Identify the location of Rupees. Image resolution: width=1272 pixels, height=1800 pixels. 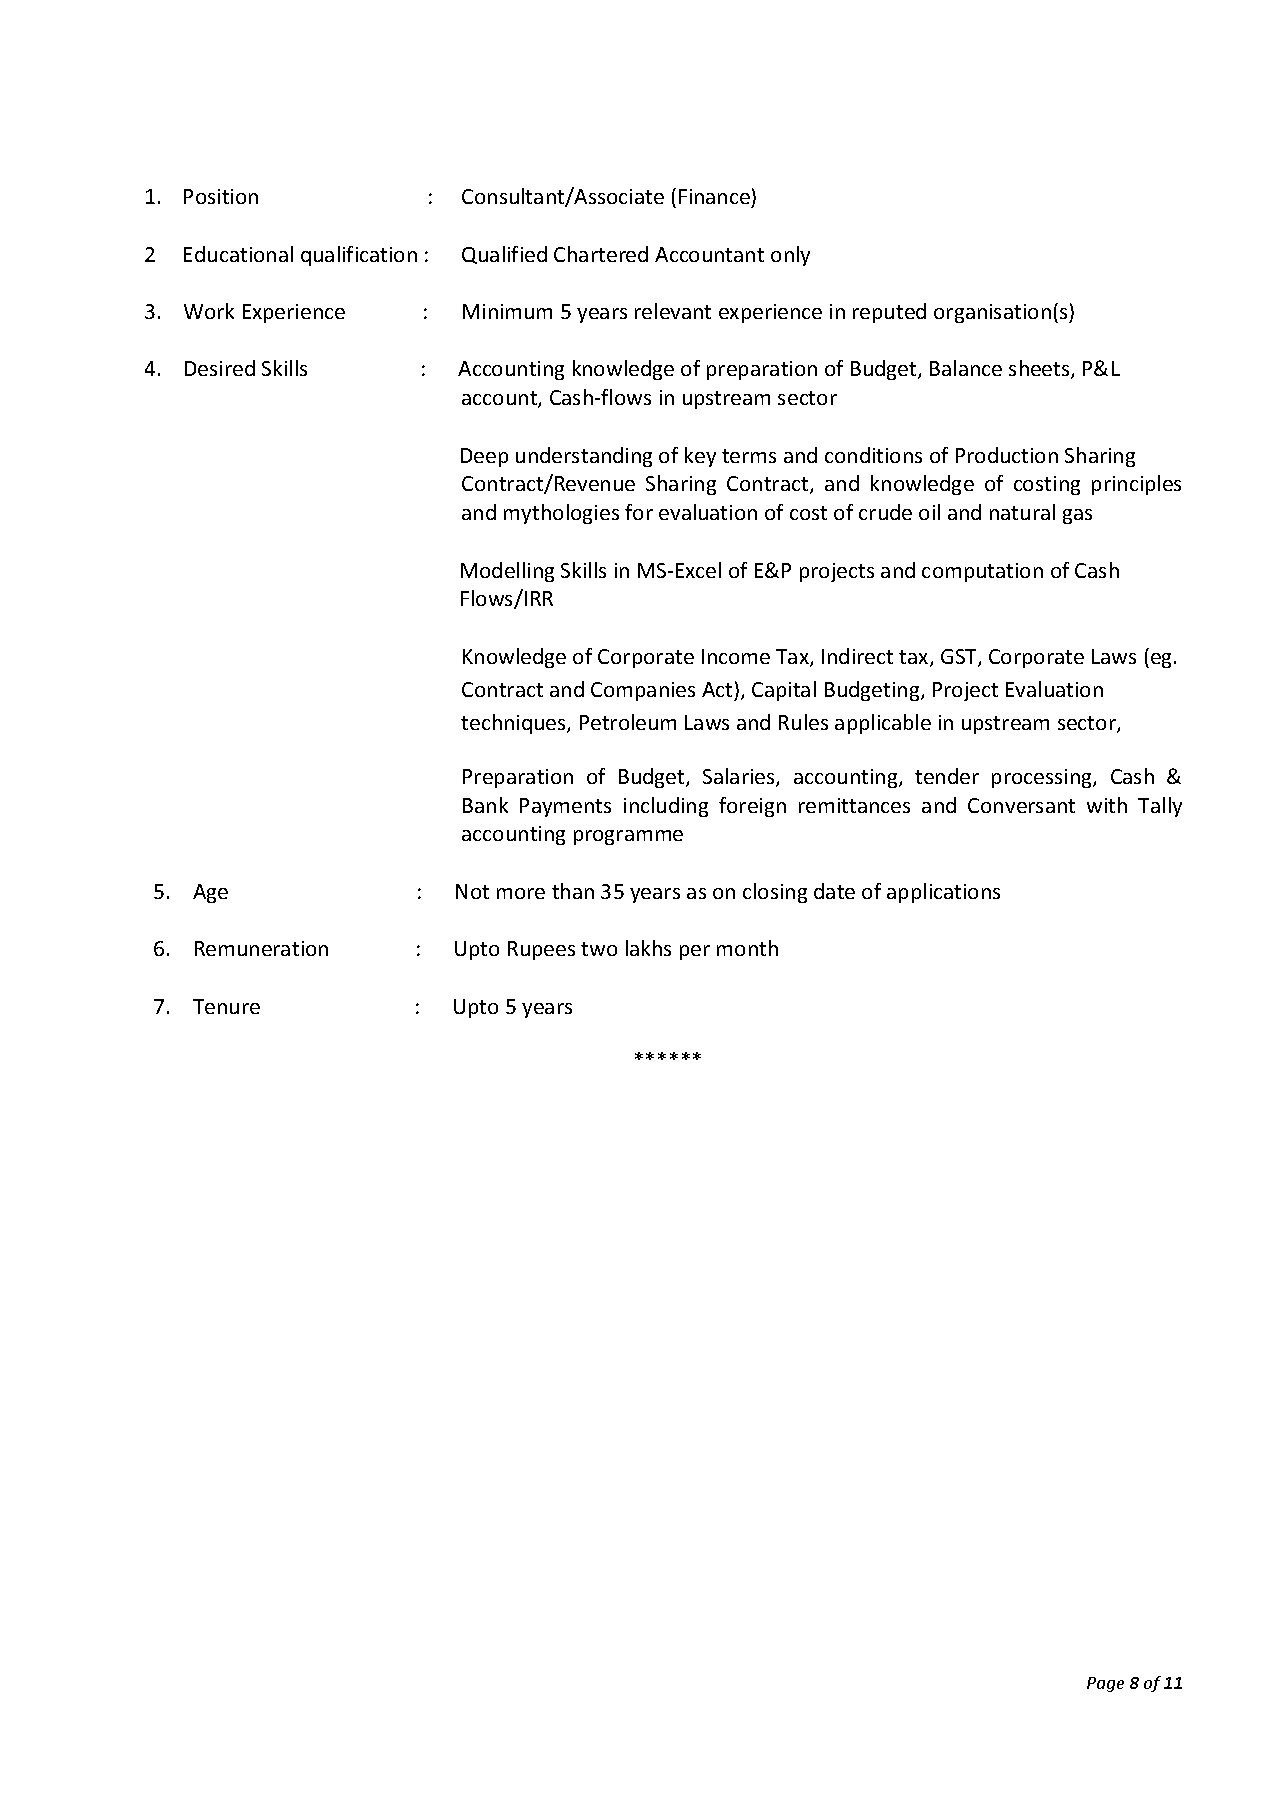
(541, 950).
